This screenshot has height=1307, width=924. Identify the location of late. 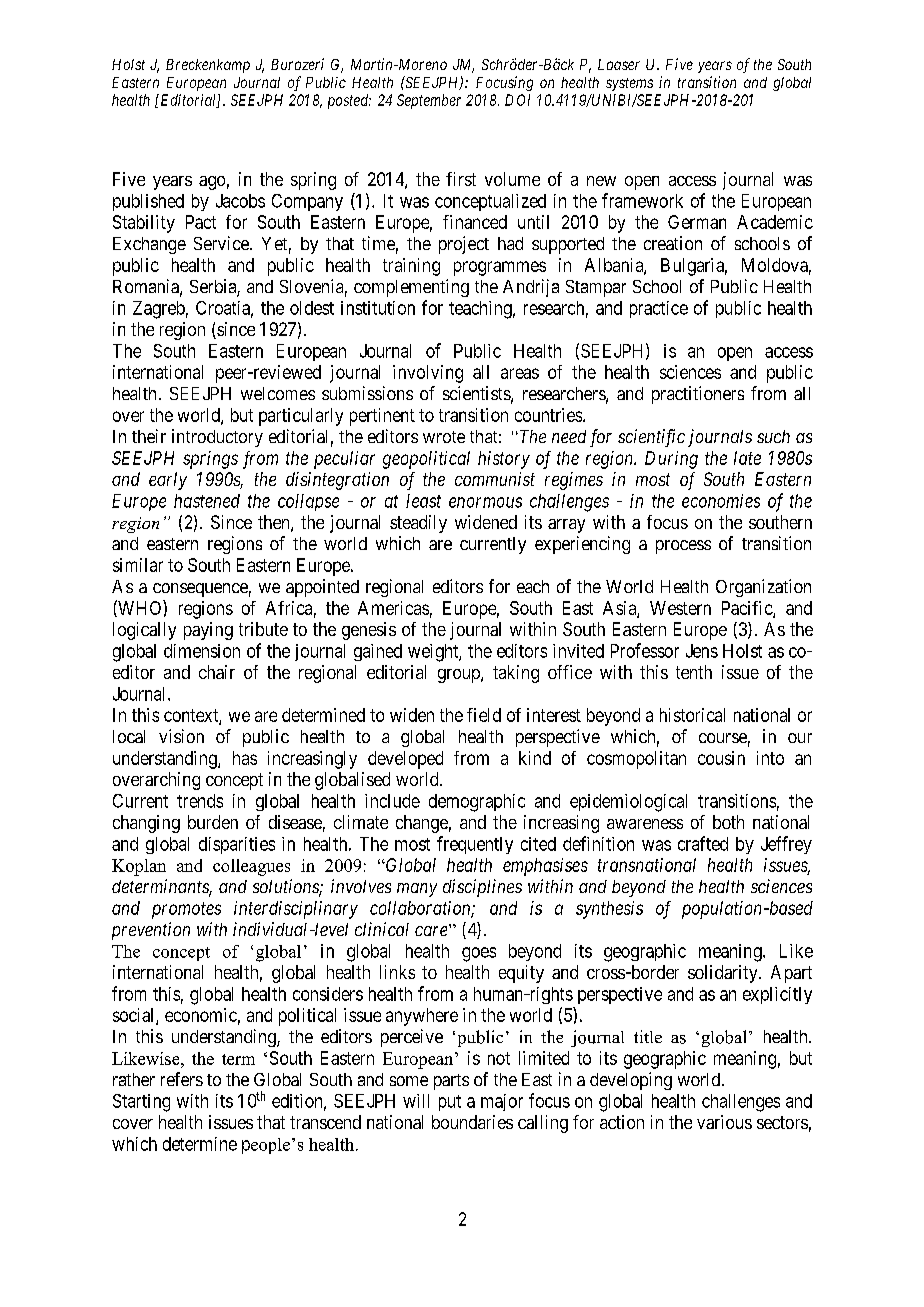
(747, 458).
